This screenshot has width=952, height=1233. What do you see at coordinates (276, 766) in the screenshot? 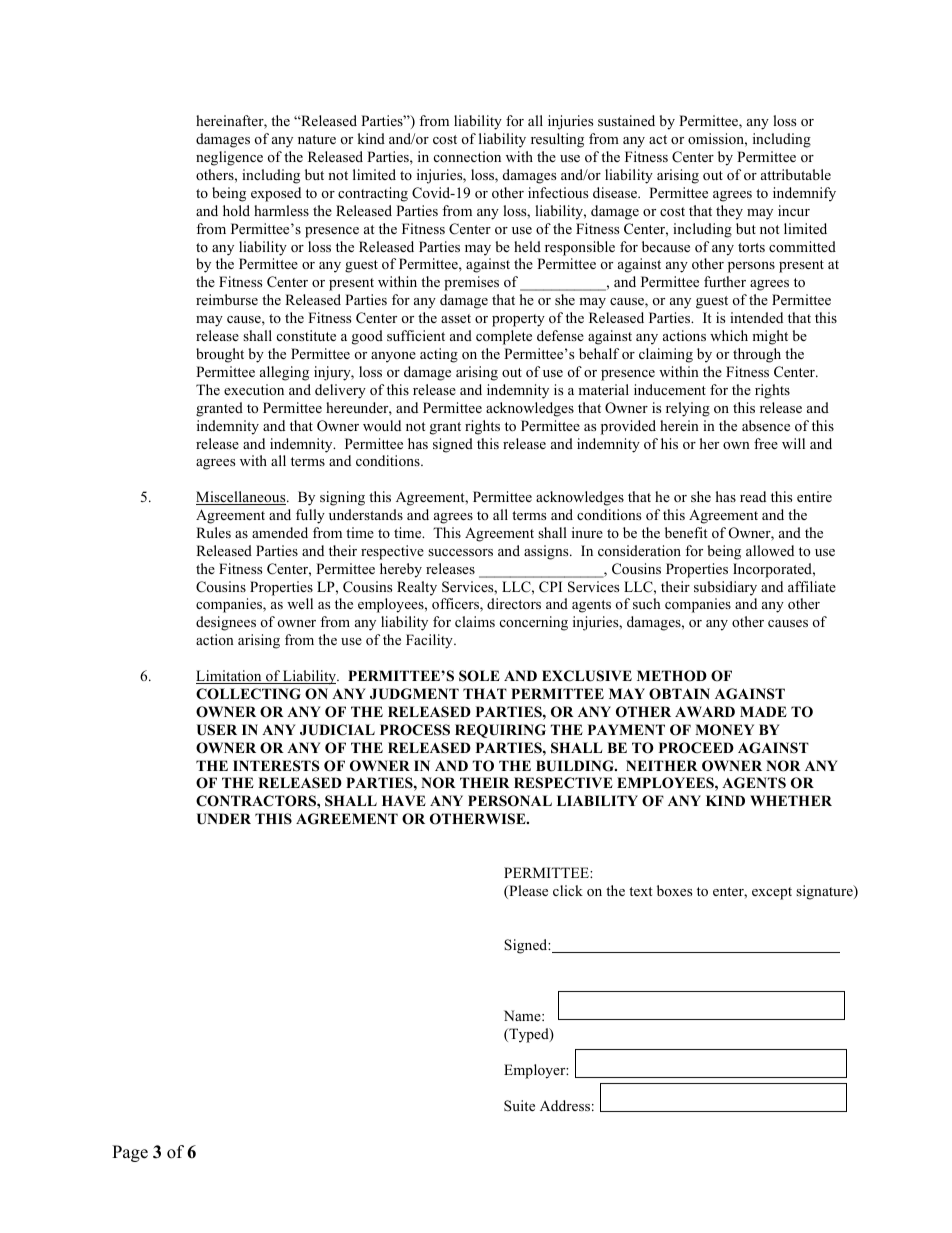
I see `INTERESTS` at bounding box center [276, 766].
